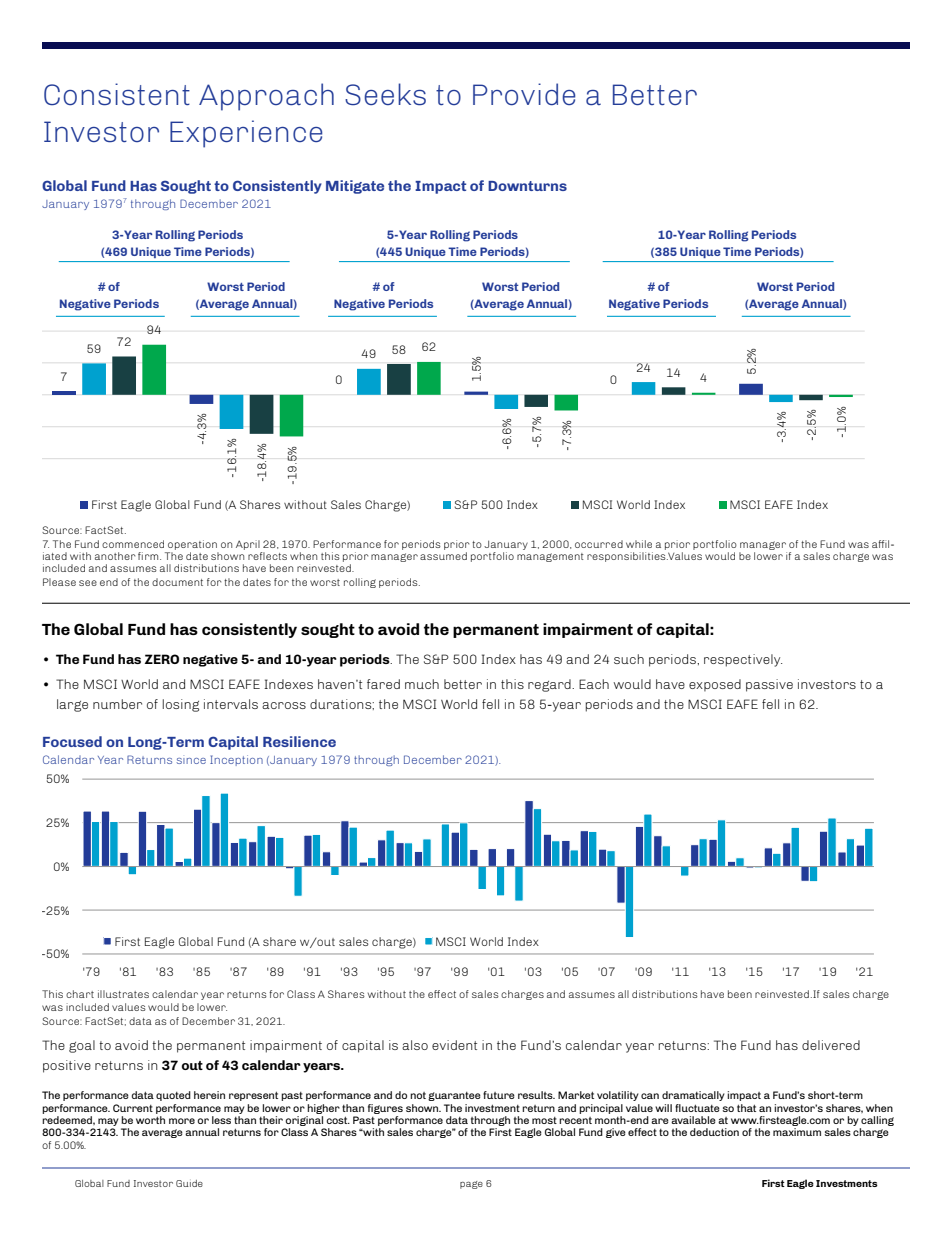 The height and width of the screenshot is (1233, 952). What do you see at coordinates (123, 994) in the screenshot?
I see `illustrates` at bounding box center [123, 994].
